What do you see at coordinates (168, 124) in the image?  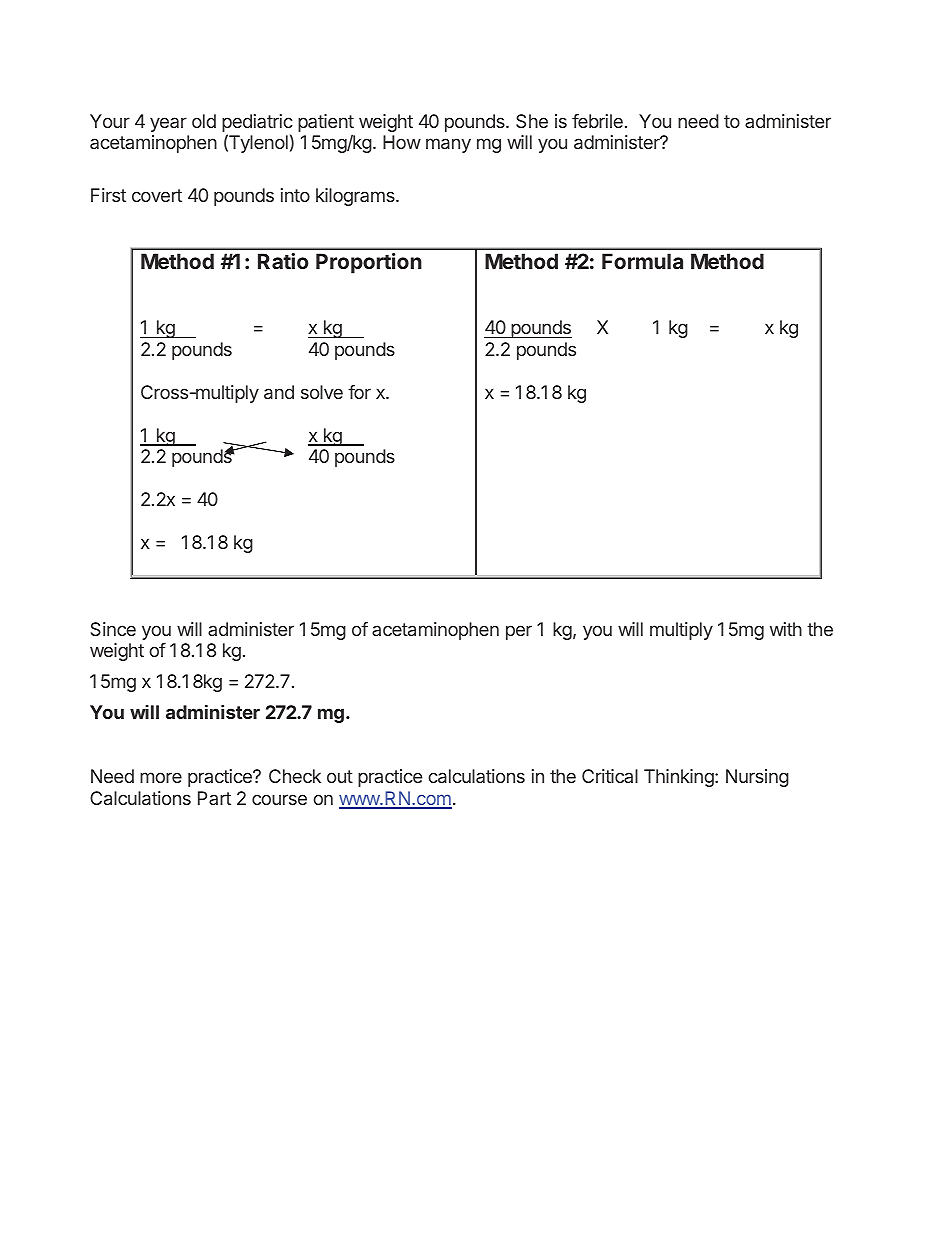 I see `year` at bounding box center [168, 124].
